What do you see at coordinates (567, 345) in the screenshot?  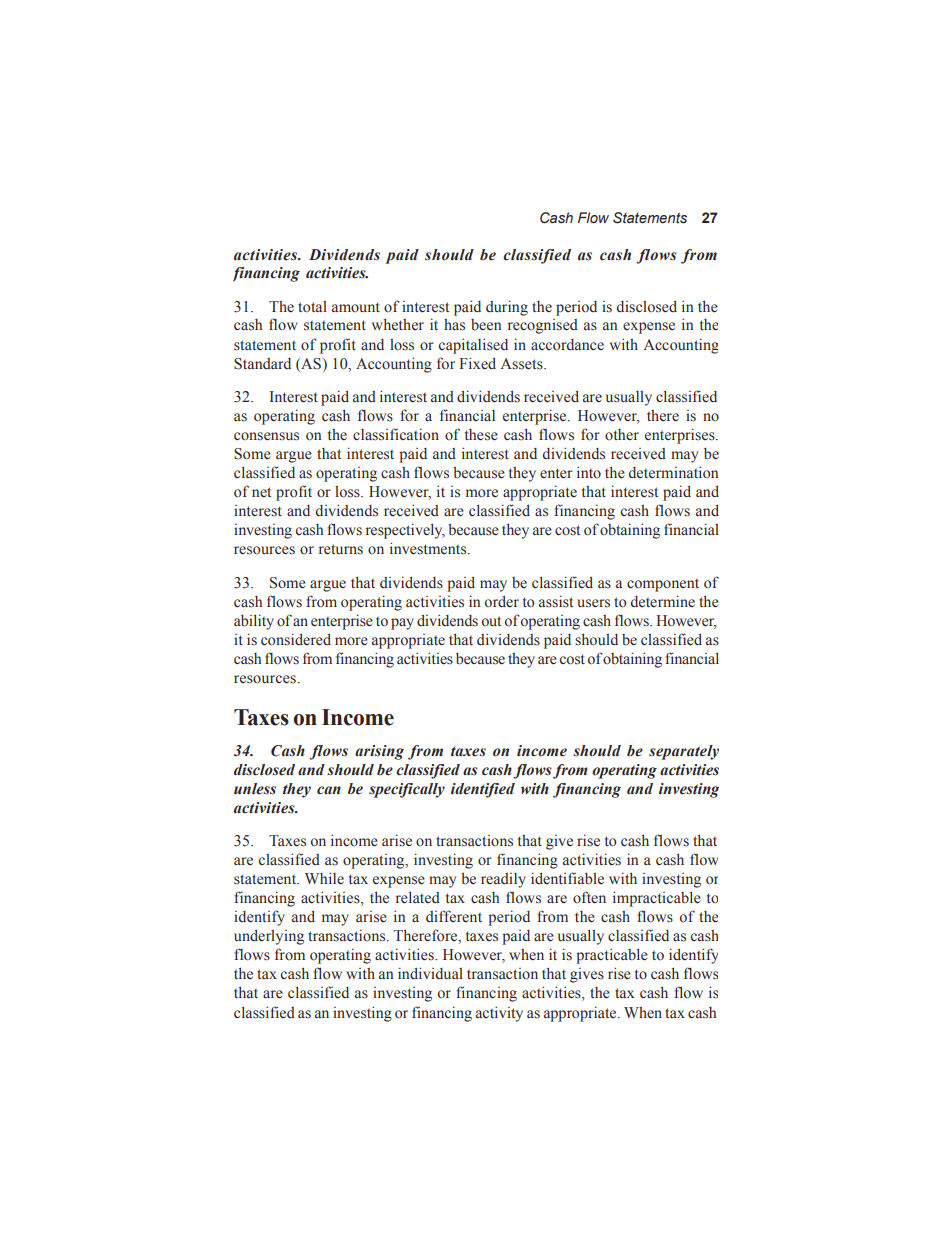 I see `accordance` at bounding box center [567, 345].
